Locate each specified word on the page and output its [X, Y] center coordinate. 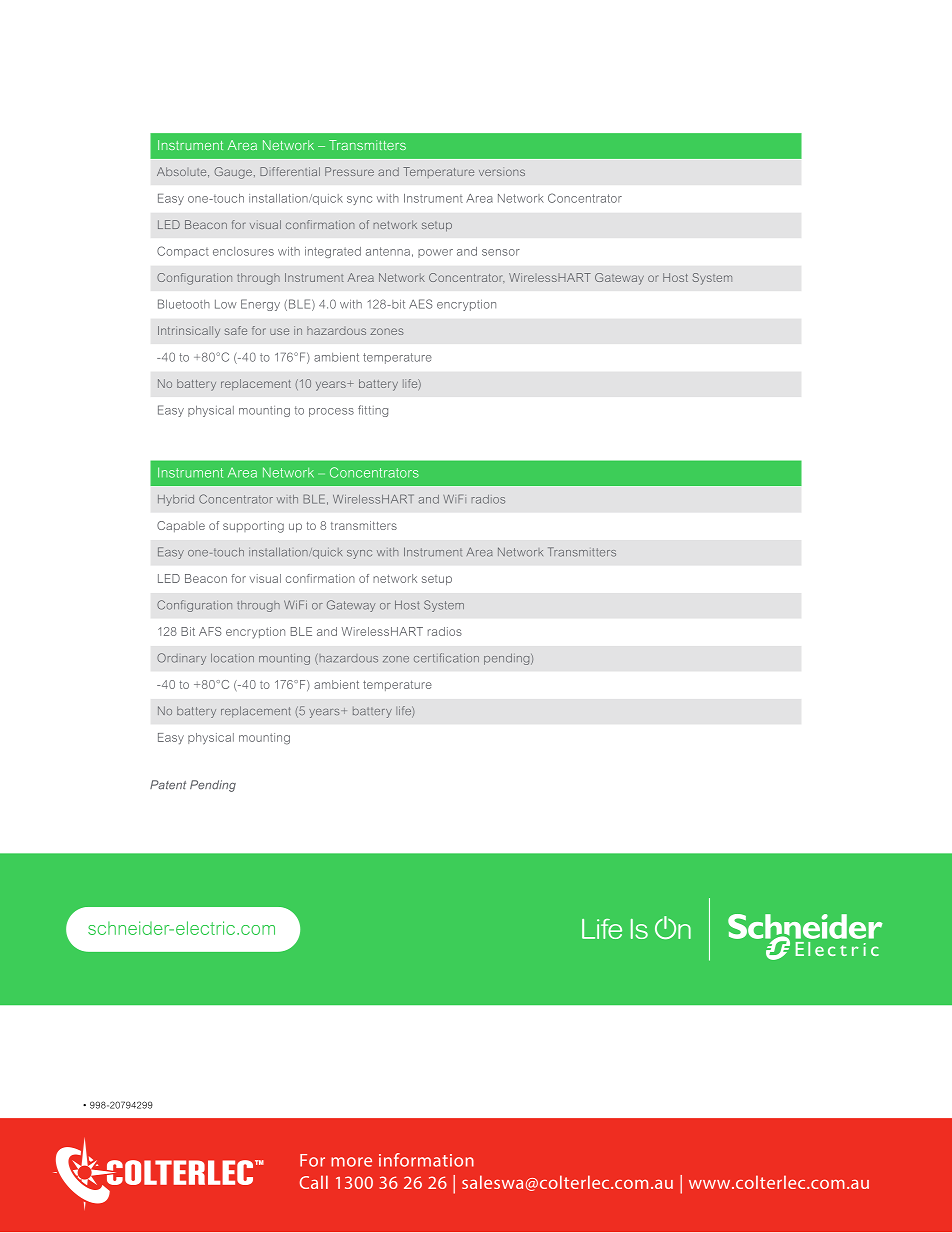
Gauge [233, 173]
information [426, 1160]
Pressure [349, 171]
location [232, 658]
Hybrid [176, 500]
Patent [168, 785]
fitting [373, 411]
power [435, 253]
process [331, 412]
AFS [210, 631]
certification [446, 658]
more [351, 1162]
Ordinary [181, 659]
